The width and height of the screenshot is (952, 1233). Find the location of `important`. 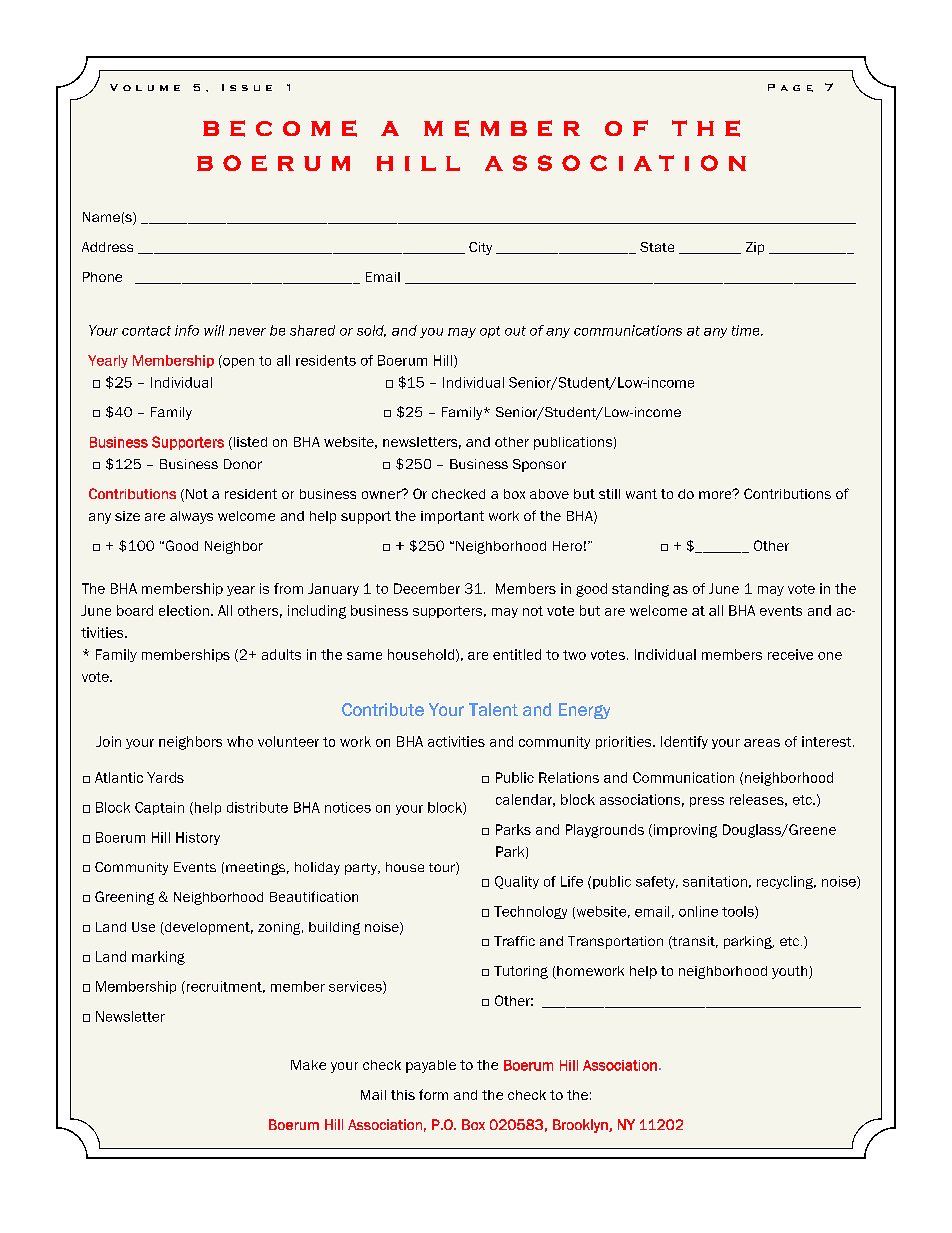

important is located at coordinates (452, 517).
